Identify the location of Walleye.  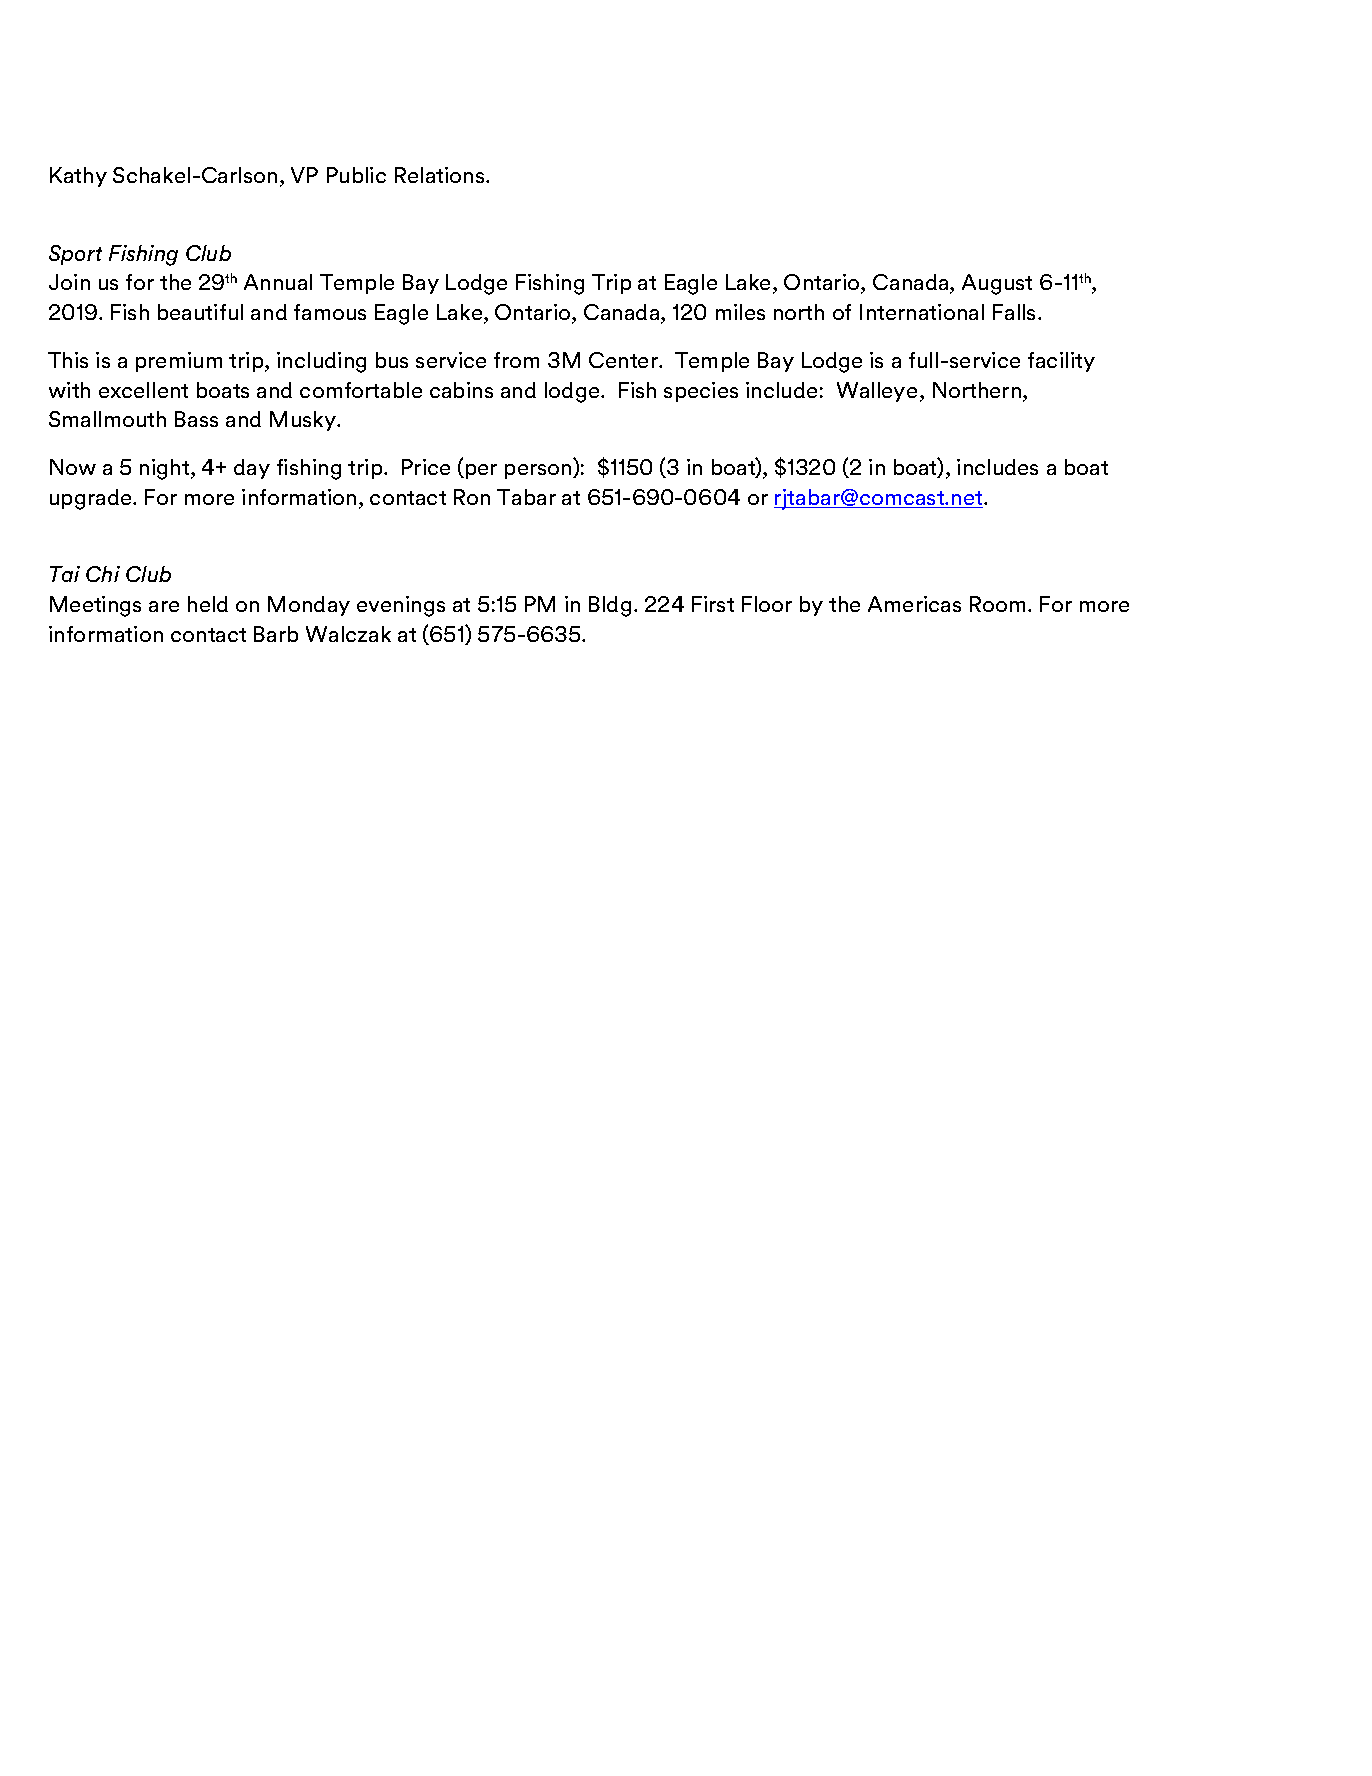
(877, 392).
